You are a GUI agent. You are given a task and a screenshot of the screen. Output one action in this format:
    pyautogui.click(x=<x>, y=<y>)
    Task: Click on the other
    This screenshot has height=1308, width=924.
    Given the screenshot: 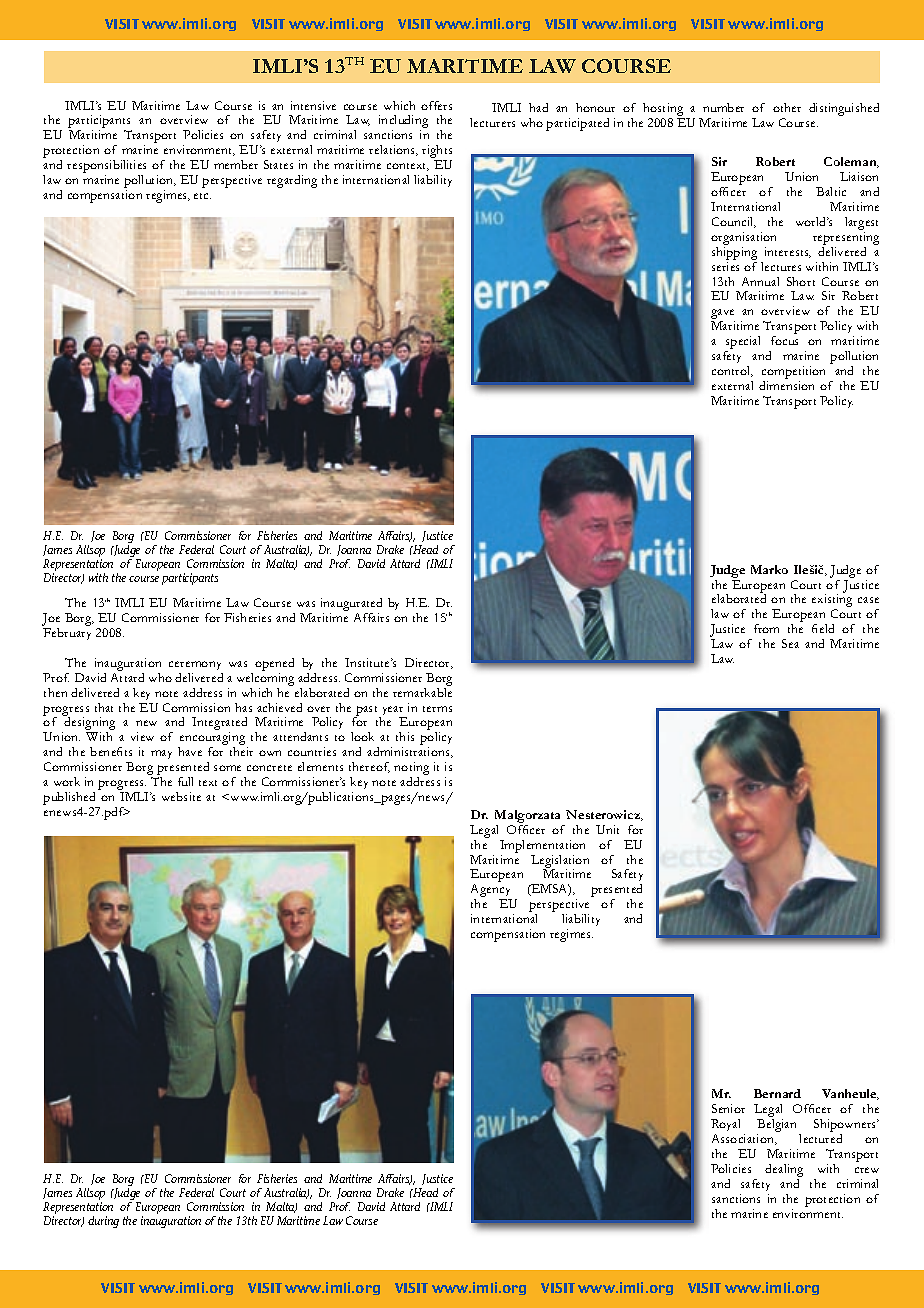 What is the action you would take?
    pyautogui.click(x=787, y=107)
